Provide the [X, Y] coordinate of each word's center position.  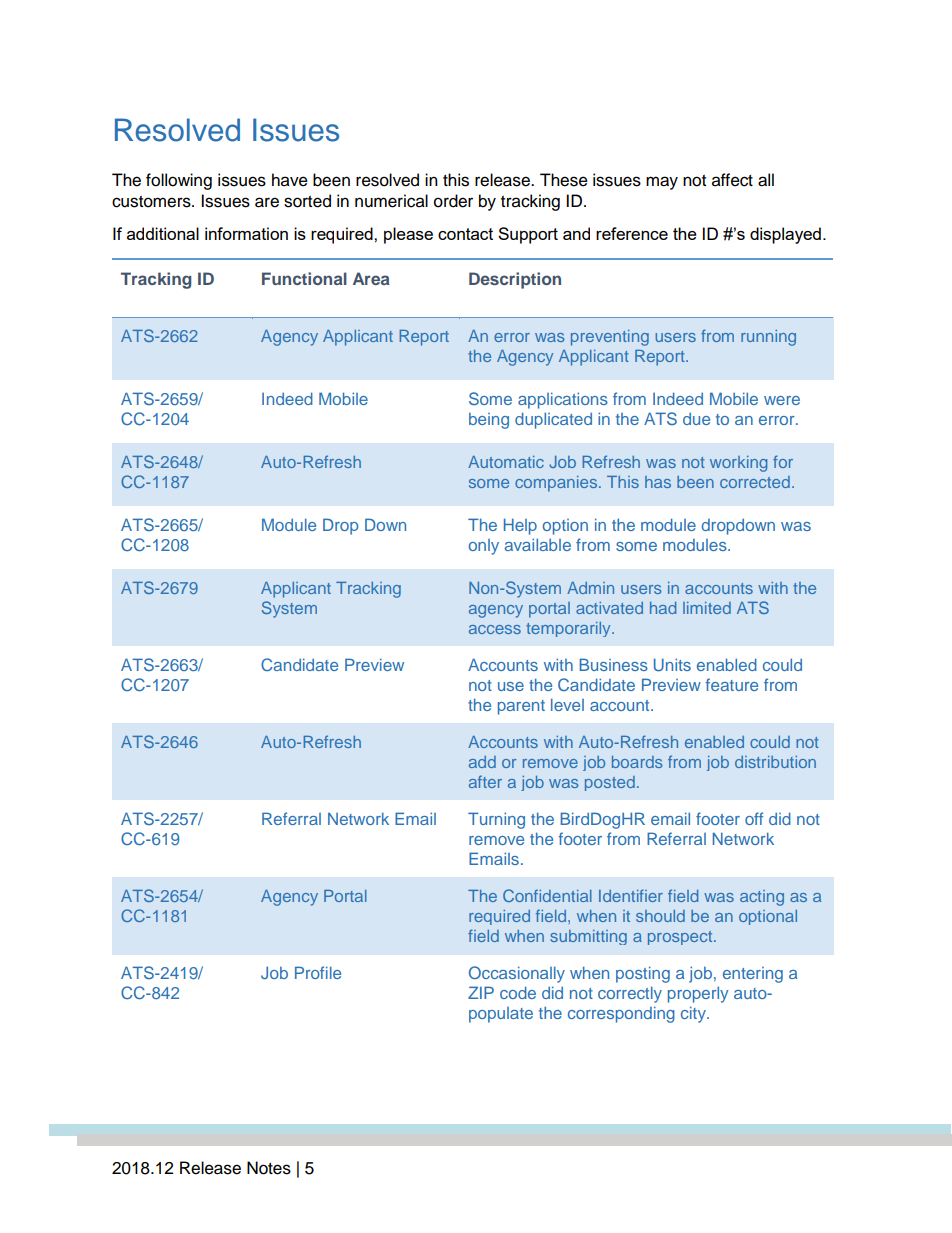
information [246, 233]
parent [521, 707]
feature [732, 684]
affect [732, 180]
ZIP [481, 992]
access [495, 629]
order [453, 201]
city [694, 1014]
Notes [269, 1168]
